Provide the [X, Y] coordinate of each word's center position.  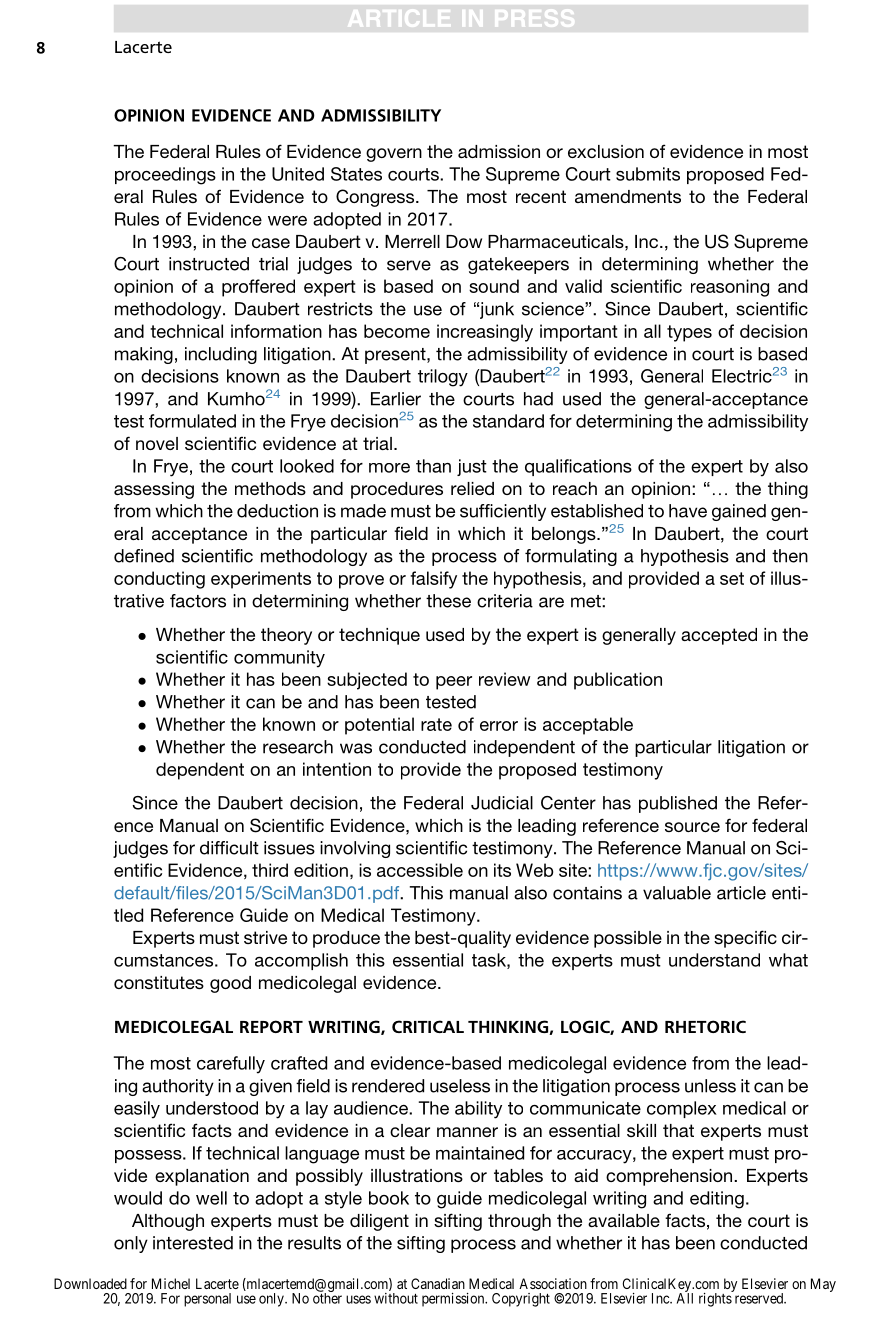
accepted [719, 636]
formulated [192, 421]
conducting [159, 580]
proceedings [165, 176]
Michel [171, 1283]
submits [648, 174]
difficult [229, 848]
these [448, 601]
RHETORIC [705, 1026]
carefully [231, 1065]
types [689, 333]
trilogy [443, 378]
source [692, 827]
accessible [420, 870]
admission [499, 151]
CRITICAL [428, 1026]
